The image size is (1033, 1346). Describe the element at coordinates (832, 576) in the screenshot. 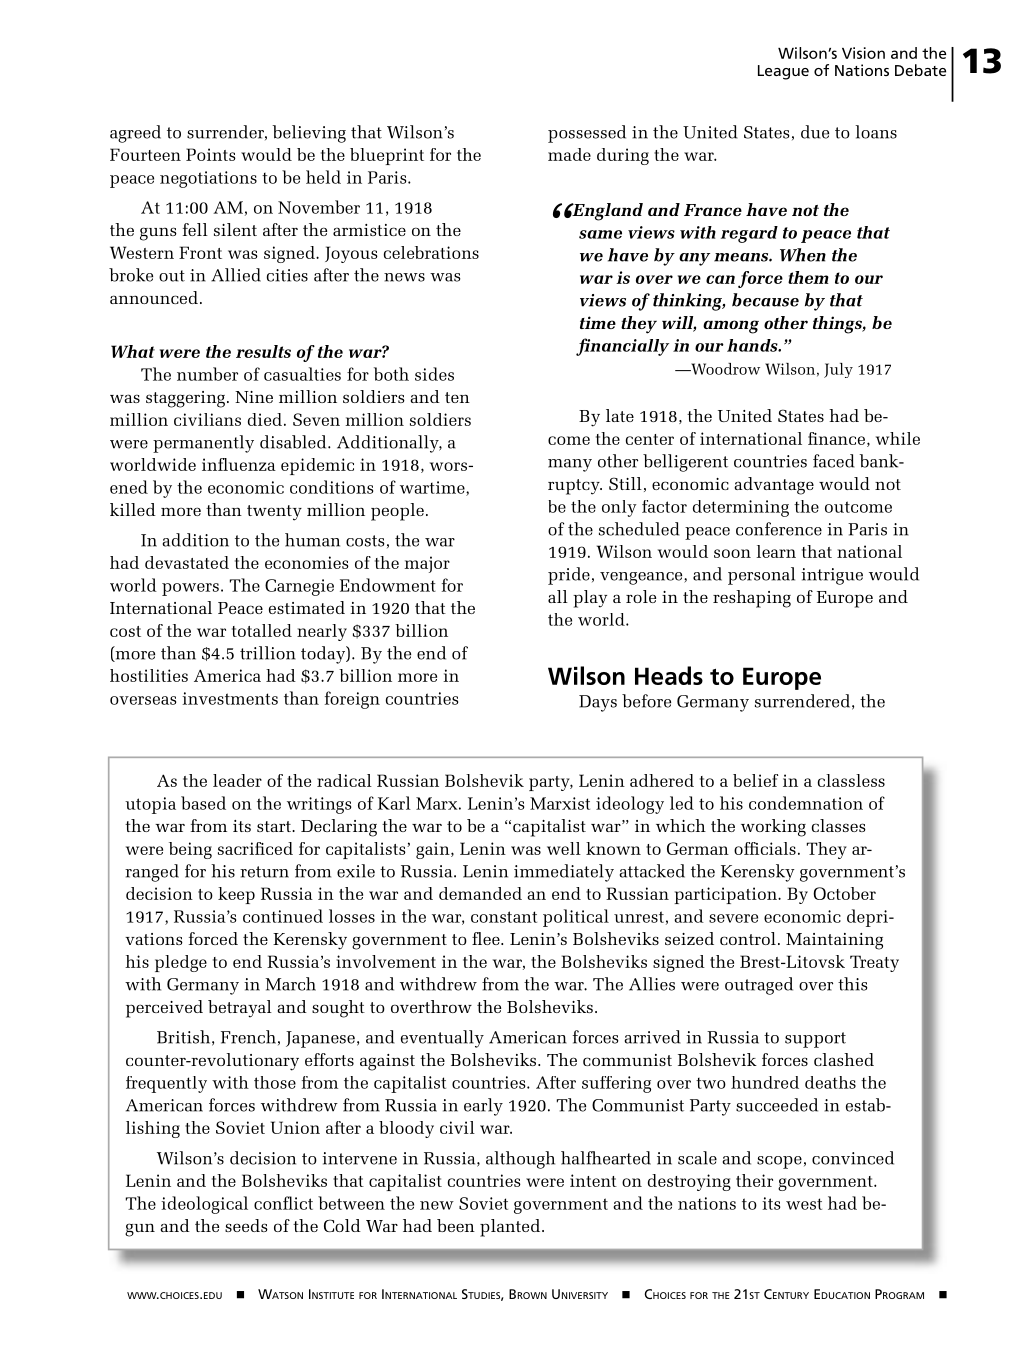

I see `intrigue` at that location.
